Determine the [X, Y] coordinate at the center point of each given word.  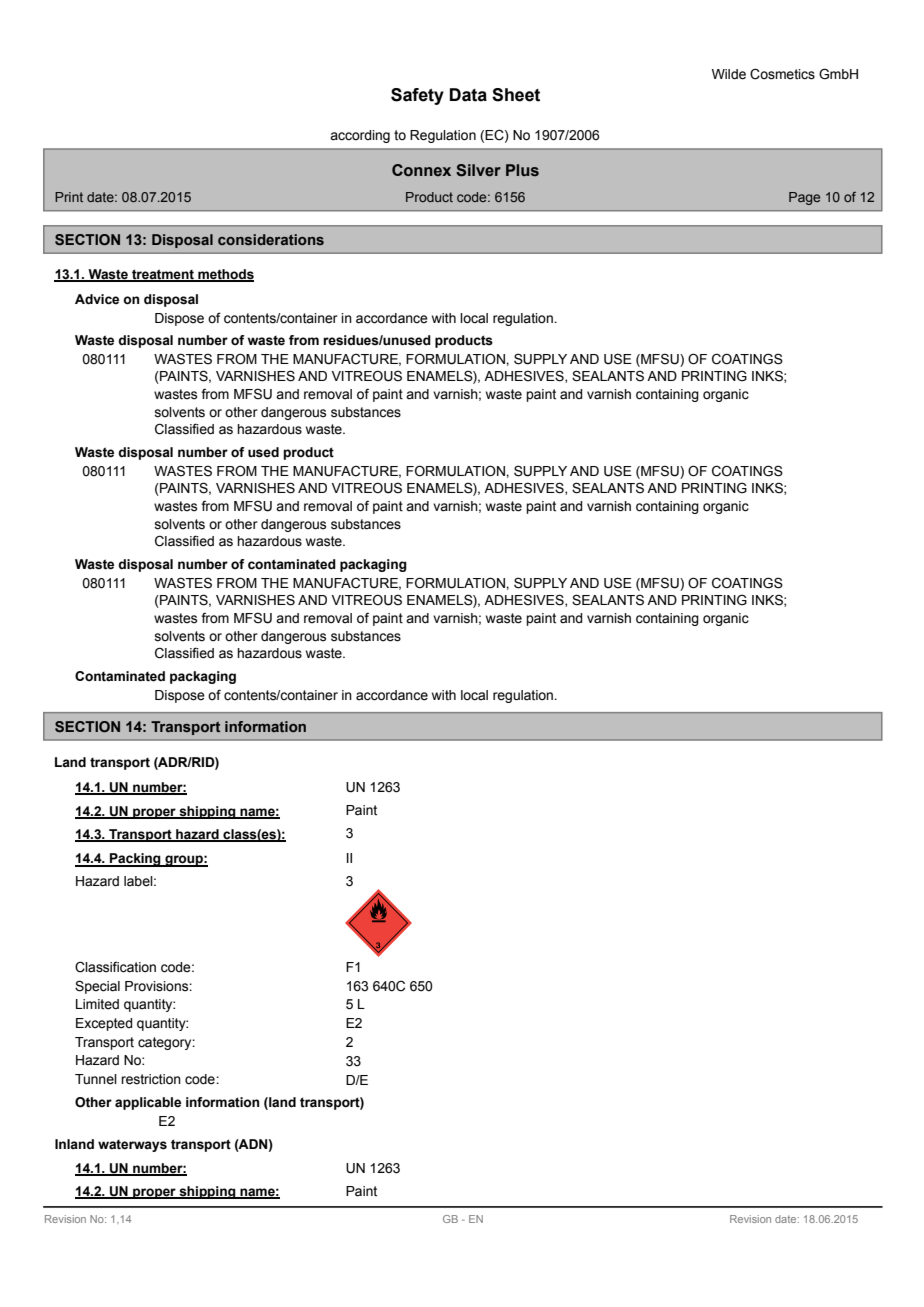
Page [804, 198]
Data [468, 95]
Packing [135, 860]
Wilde [729, 74]
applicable [148, 1103]
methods [225, 275]
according [360, 136]
